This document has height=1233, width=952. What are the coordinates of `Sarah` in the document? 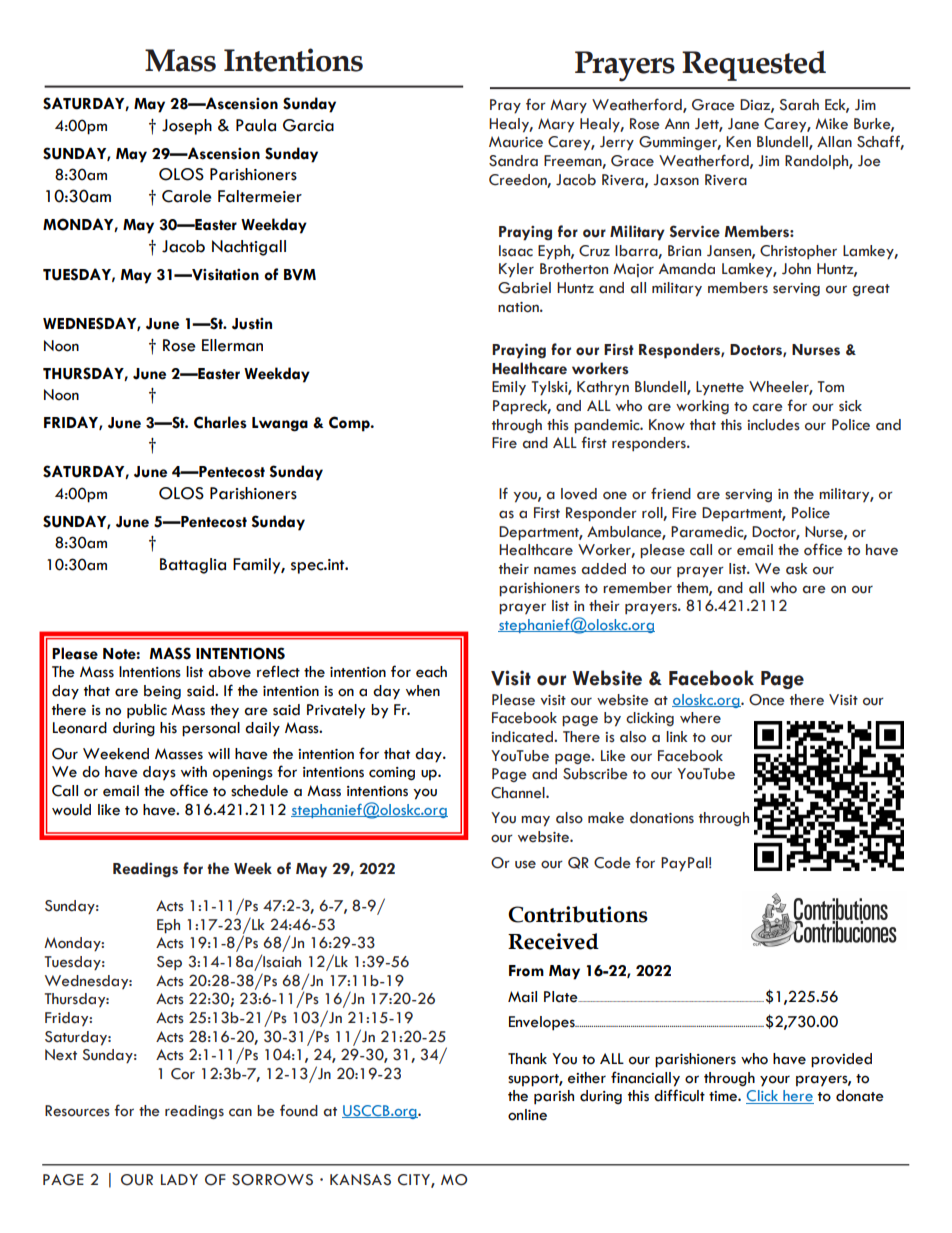 It's located at (799, 105).
